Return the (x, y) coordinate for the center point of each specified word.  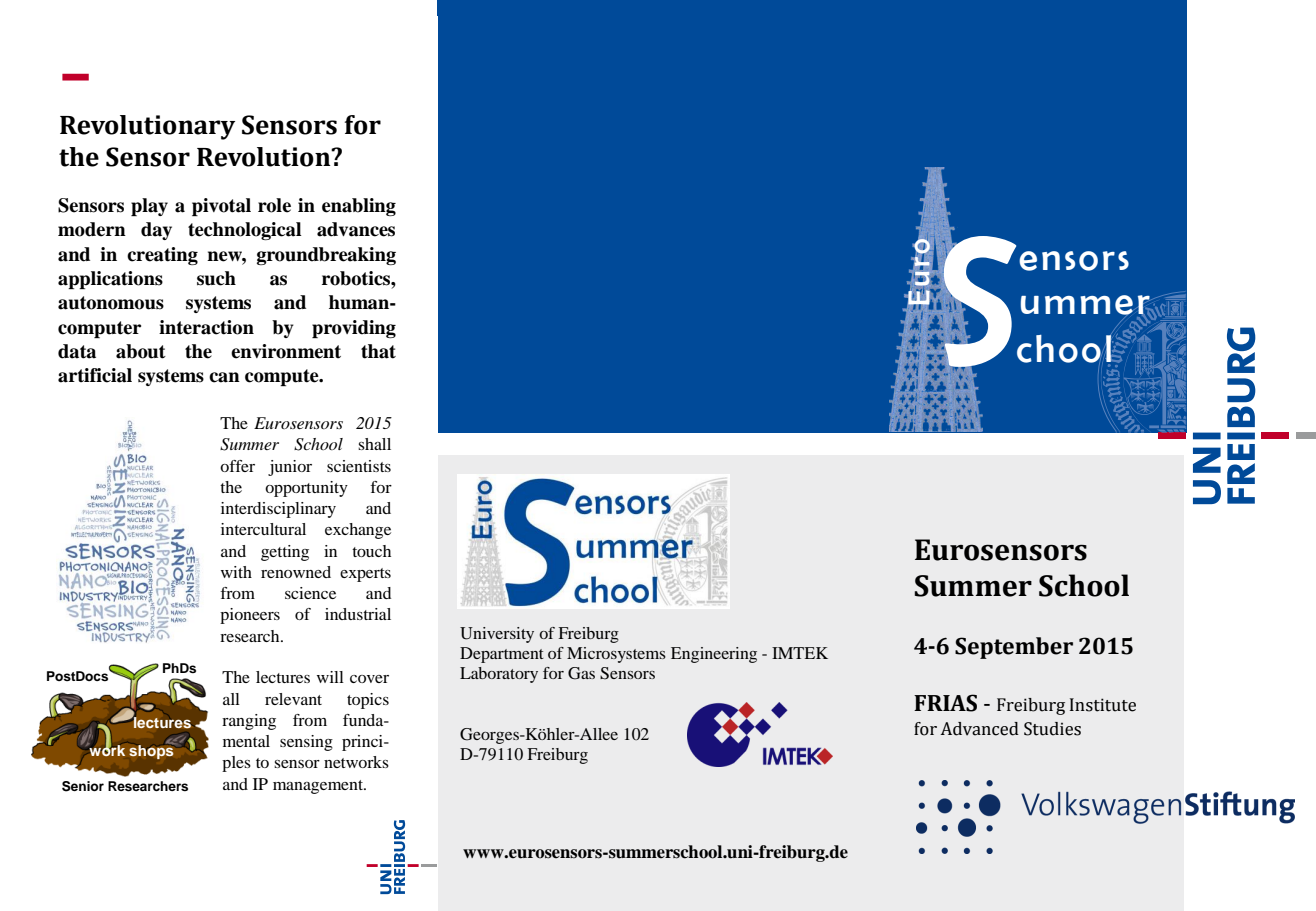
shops (152, 750)
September (1014, 648)
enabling (359, 207)
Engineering (714, 655)
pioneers (250, 616)
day (156, 231)
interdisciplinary (278, 510)
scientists (359, 466)
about (141, 351)
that (378, 351)
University (497, 635)
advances (356, 229)
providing (354, 329)
